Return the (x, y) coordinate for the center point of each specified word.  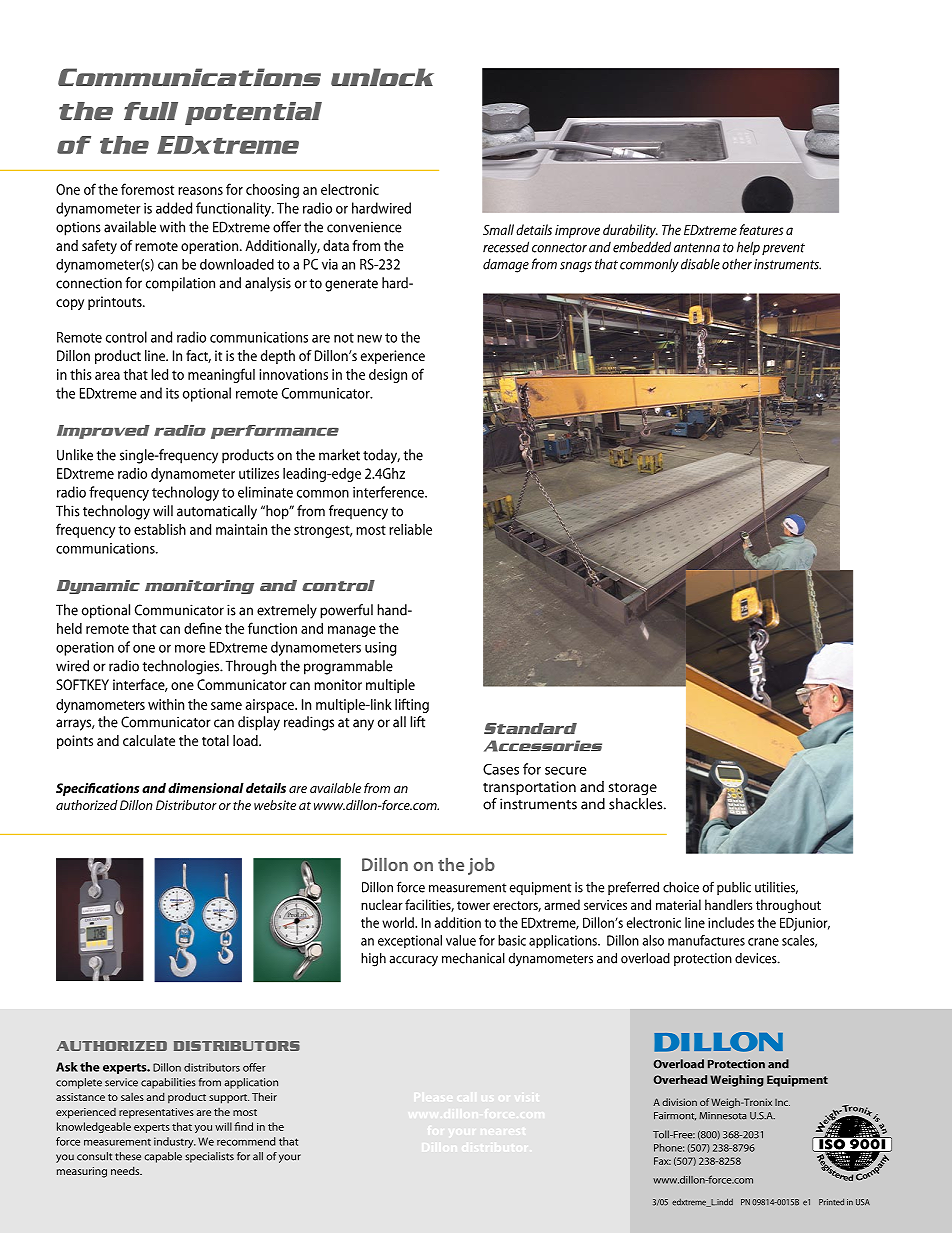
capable (163, 1157)
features (761, 229)
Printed (831, 1202)
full (151, 111)
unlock (382, 77)
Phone (669, 1148)
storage (632, 789)
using (381, 649)
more (190, 649)
